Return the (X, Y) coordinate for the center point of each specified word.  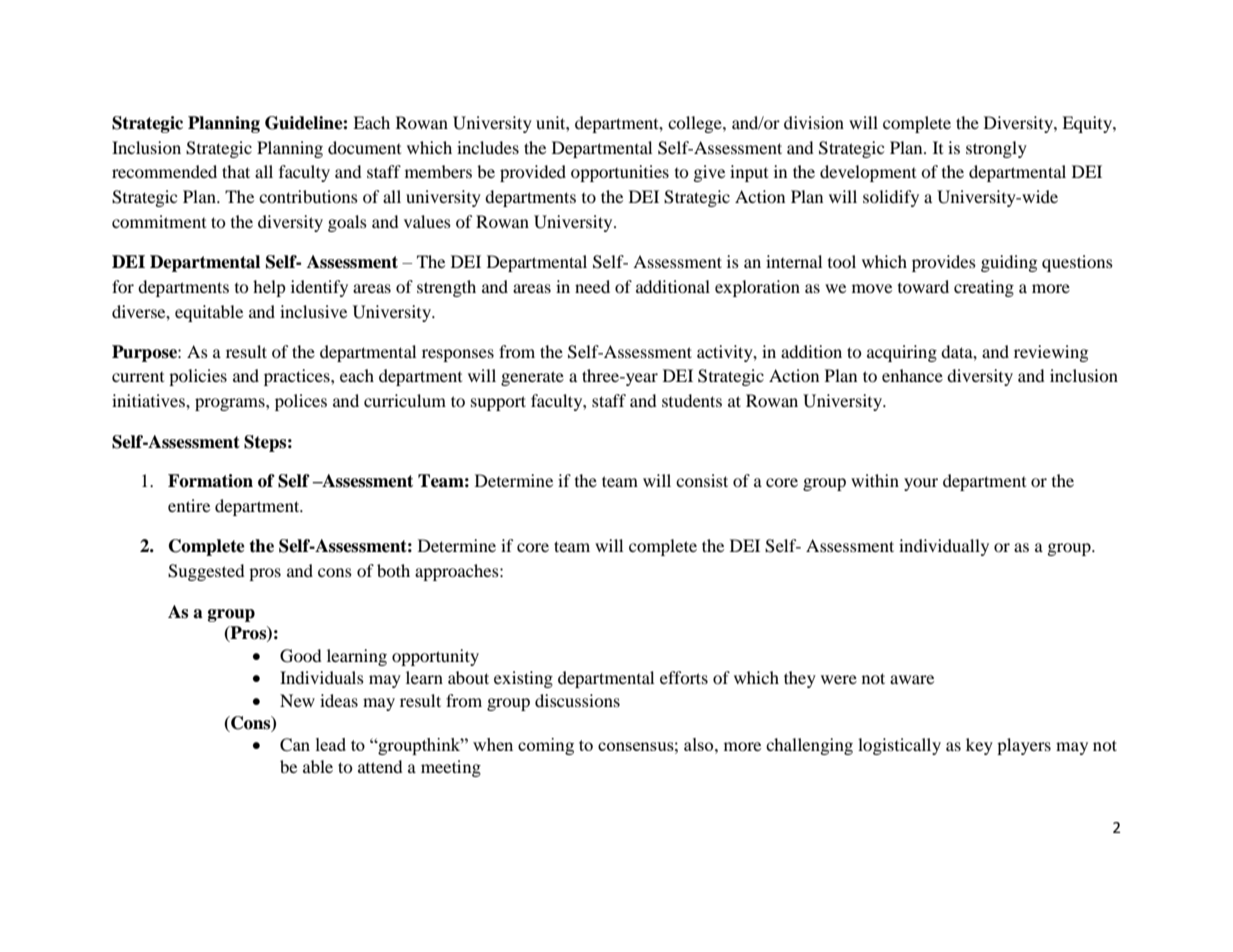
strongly (996, 149)
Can (295, 745)
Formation (210, 481)
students (692, 400)
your (921, 484)
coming (546, 746)
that (236, 171)
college (696, 124)
